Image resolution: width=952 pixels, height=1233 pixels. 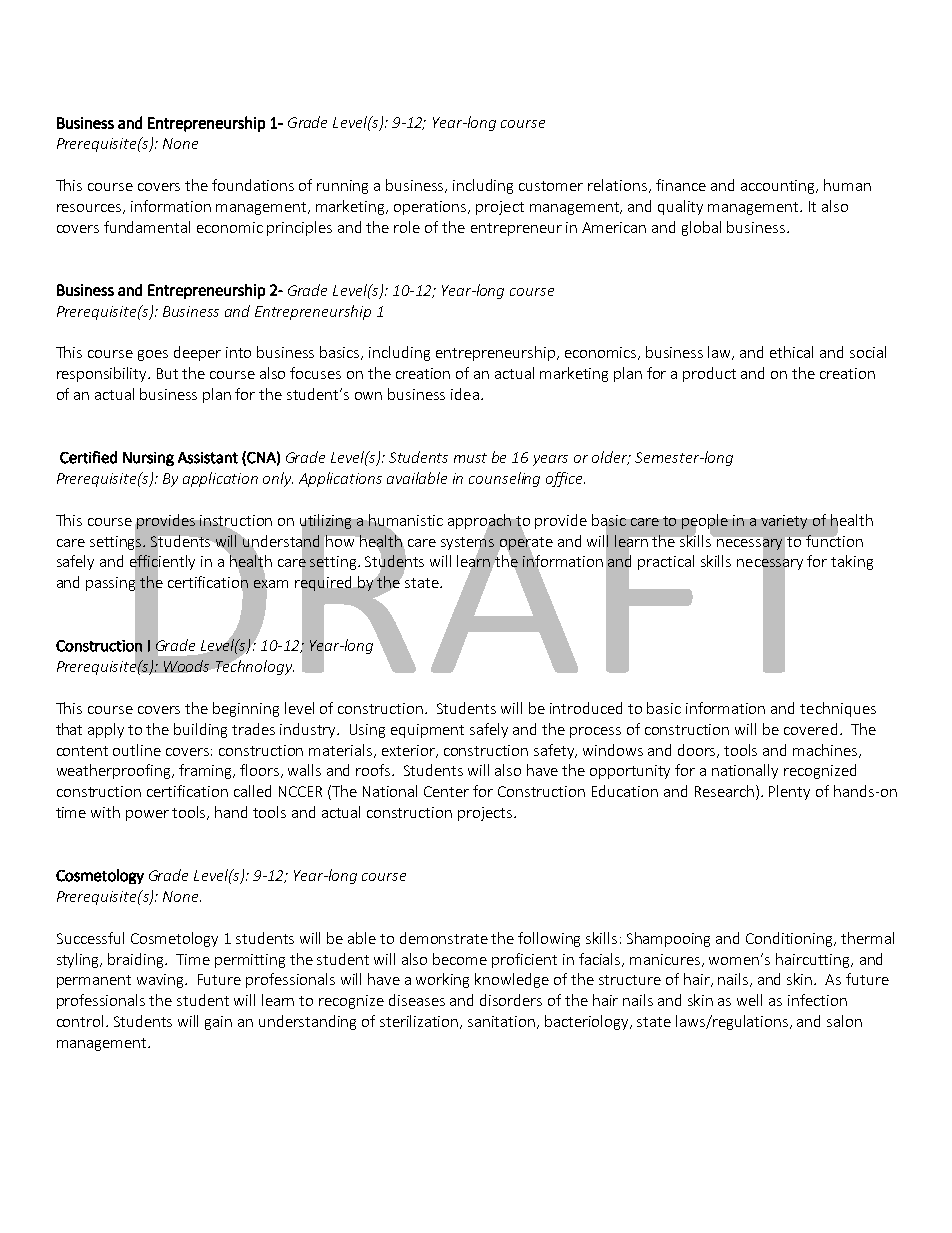 What do you see at coordinates (779, 187) in the screenshot?
I see `accounting` at bounding box center [779, 187].
